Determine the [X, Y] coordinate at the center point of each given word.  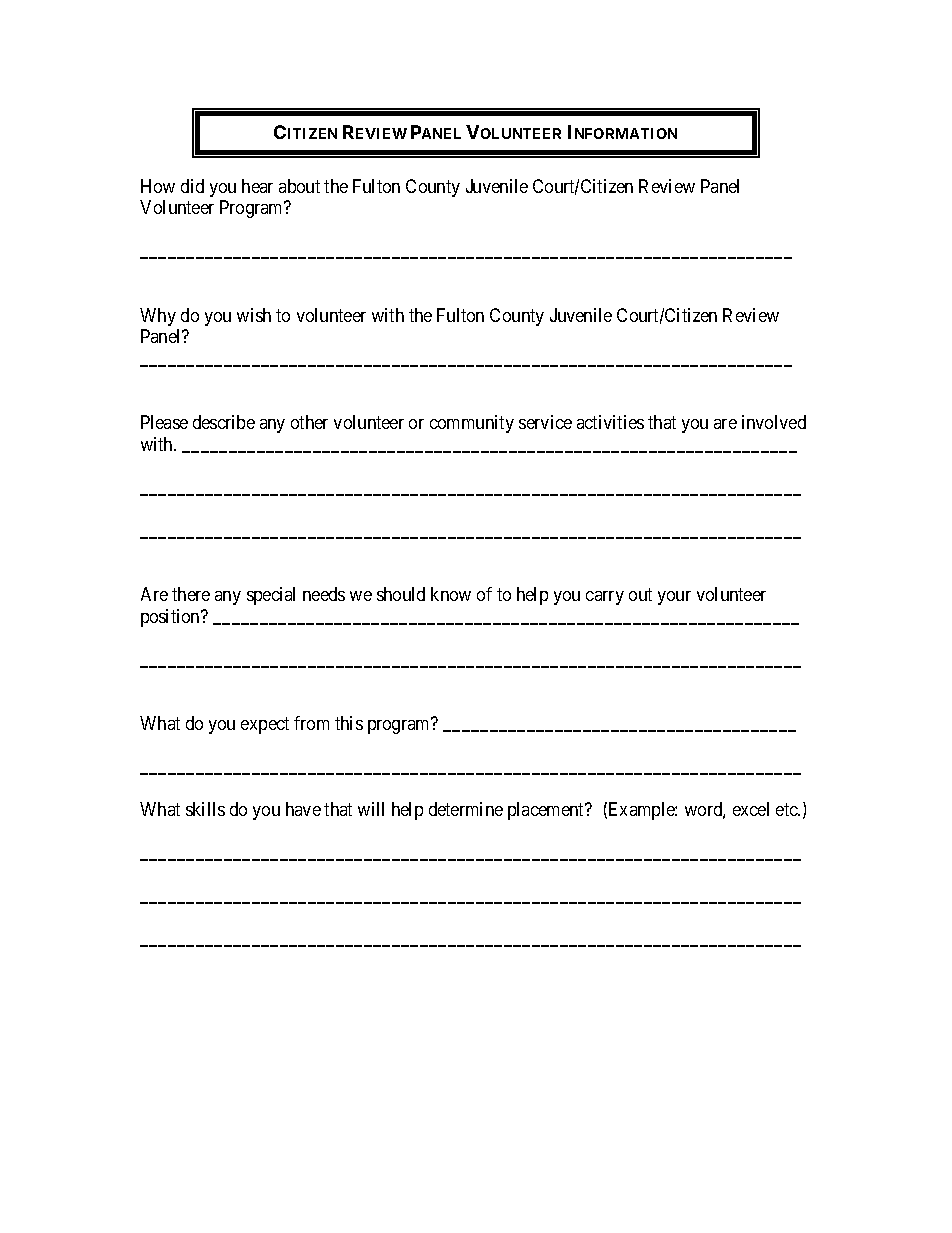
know [451, 594]
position [171, 618]
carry [605, 598]
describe [224, 422]
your [674, 598]
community [472, 424]
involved [774, 422]
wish [254, 315]
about [299, 186]
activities [610, 422]
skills [205, 809]
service [545, 422]
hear [257, 186]
